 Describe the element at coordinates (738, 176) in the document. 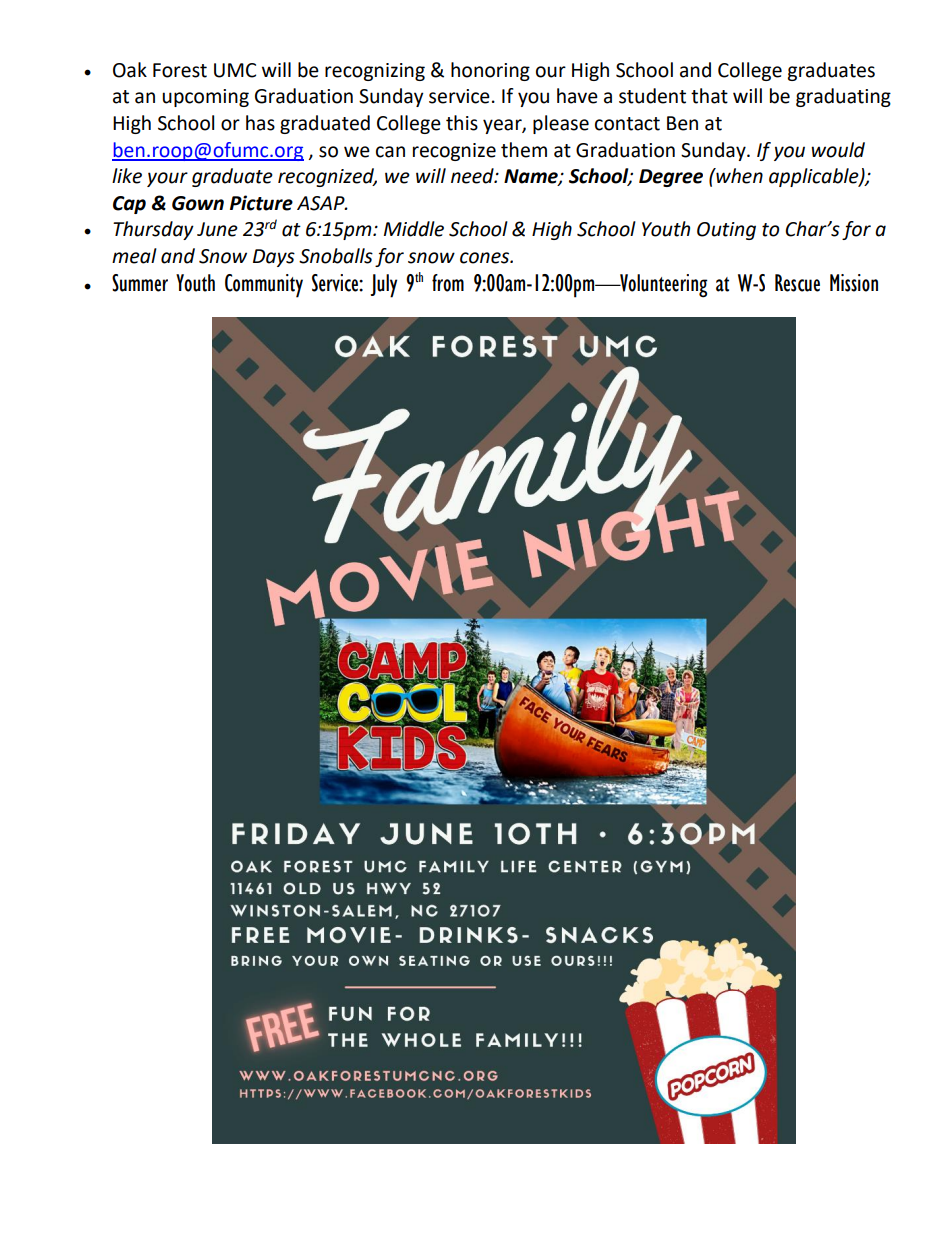

I see `when` at that location.
